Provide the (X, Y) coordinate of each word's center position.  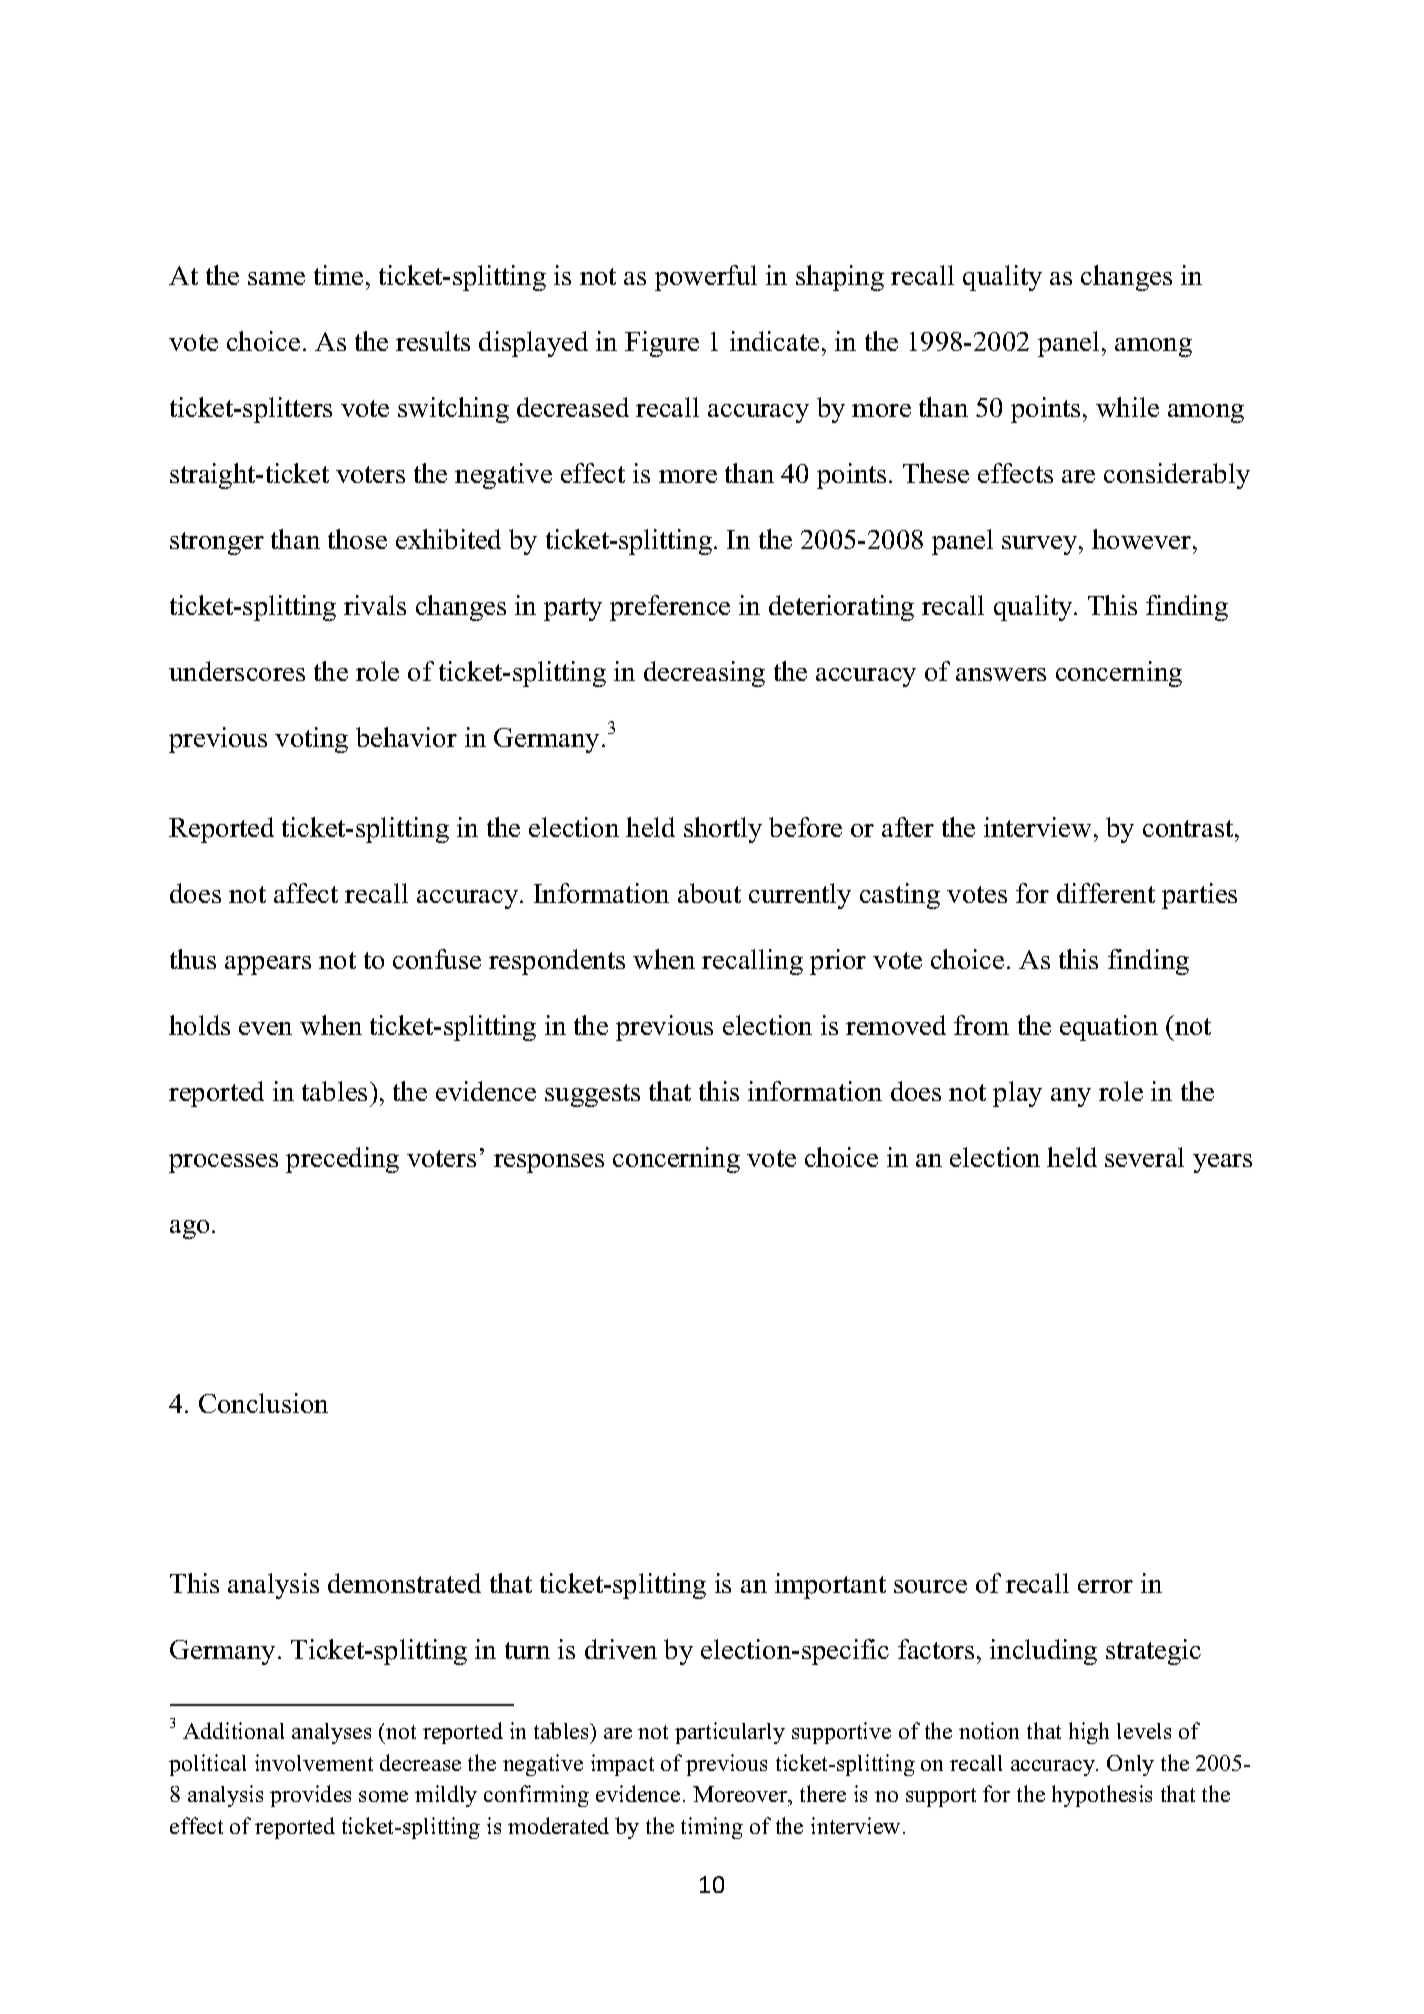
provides (310, 1796)
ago (189, 1229)
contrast (1189, 828)
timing (712, 1828)
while (1127, 407)
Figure (662, 344)
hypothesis (1102, 1796)
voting (311, 740)
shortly (723, 830)
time (338, 275)
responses (549, 1163)
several (1144, 1157)
